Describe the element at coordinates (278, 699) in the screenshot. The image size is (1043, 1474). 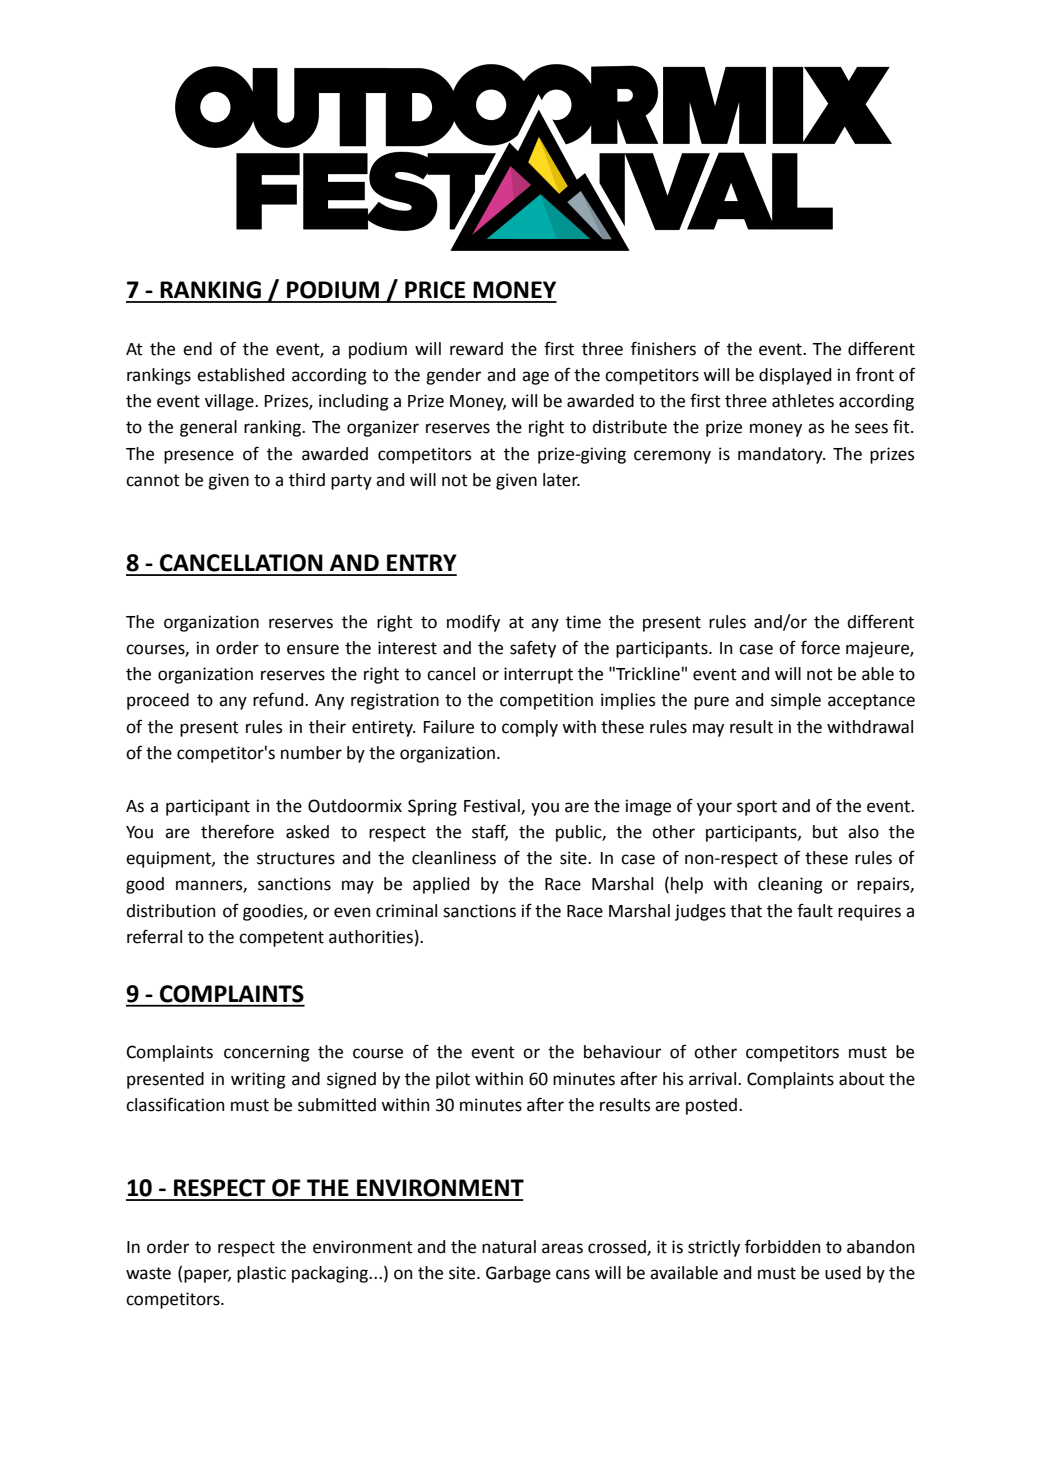
I see `refund` at that location.
